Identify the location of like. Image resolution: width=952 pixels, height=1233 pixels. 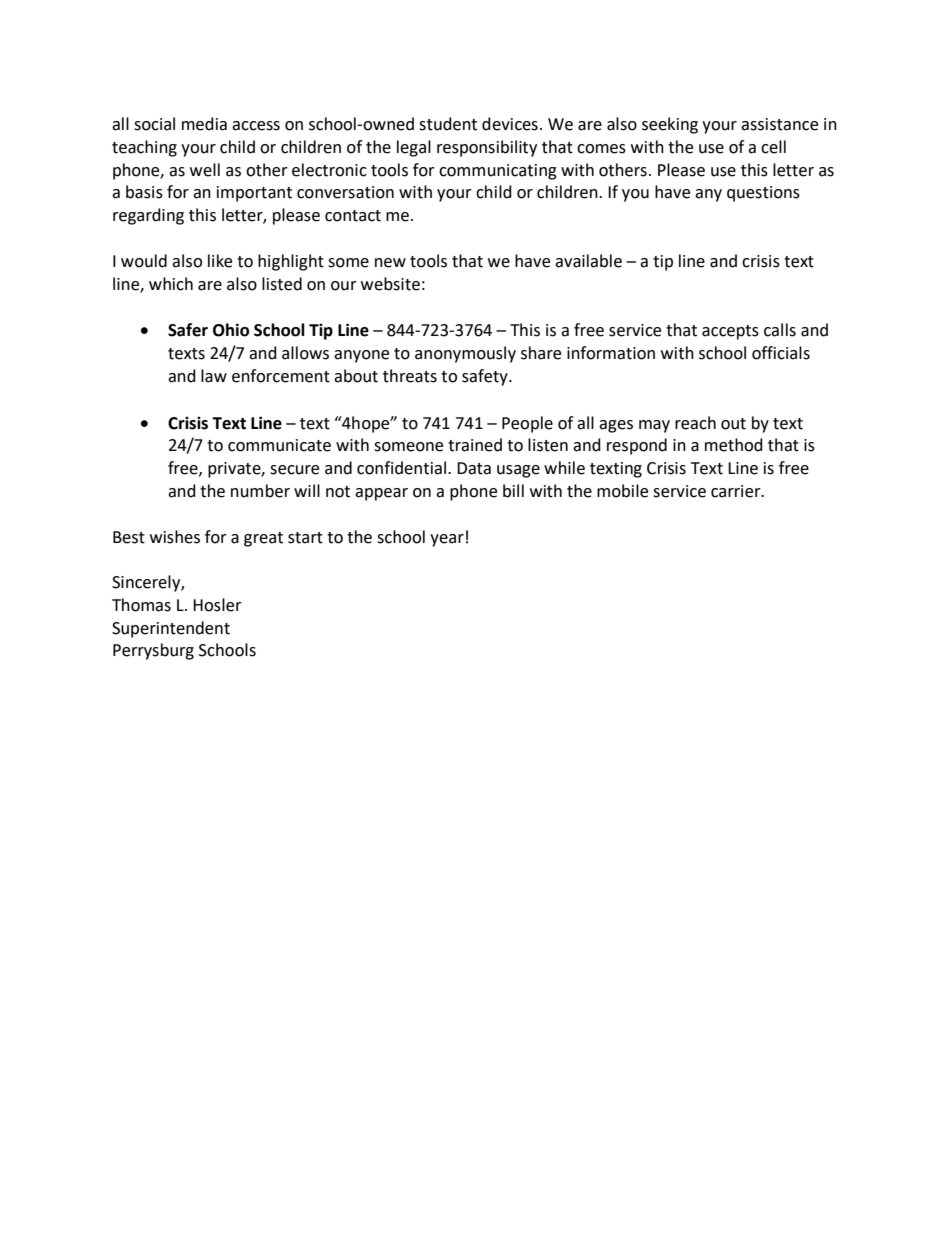
(220, 261).
